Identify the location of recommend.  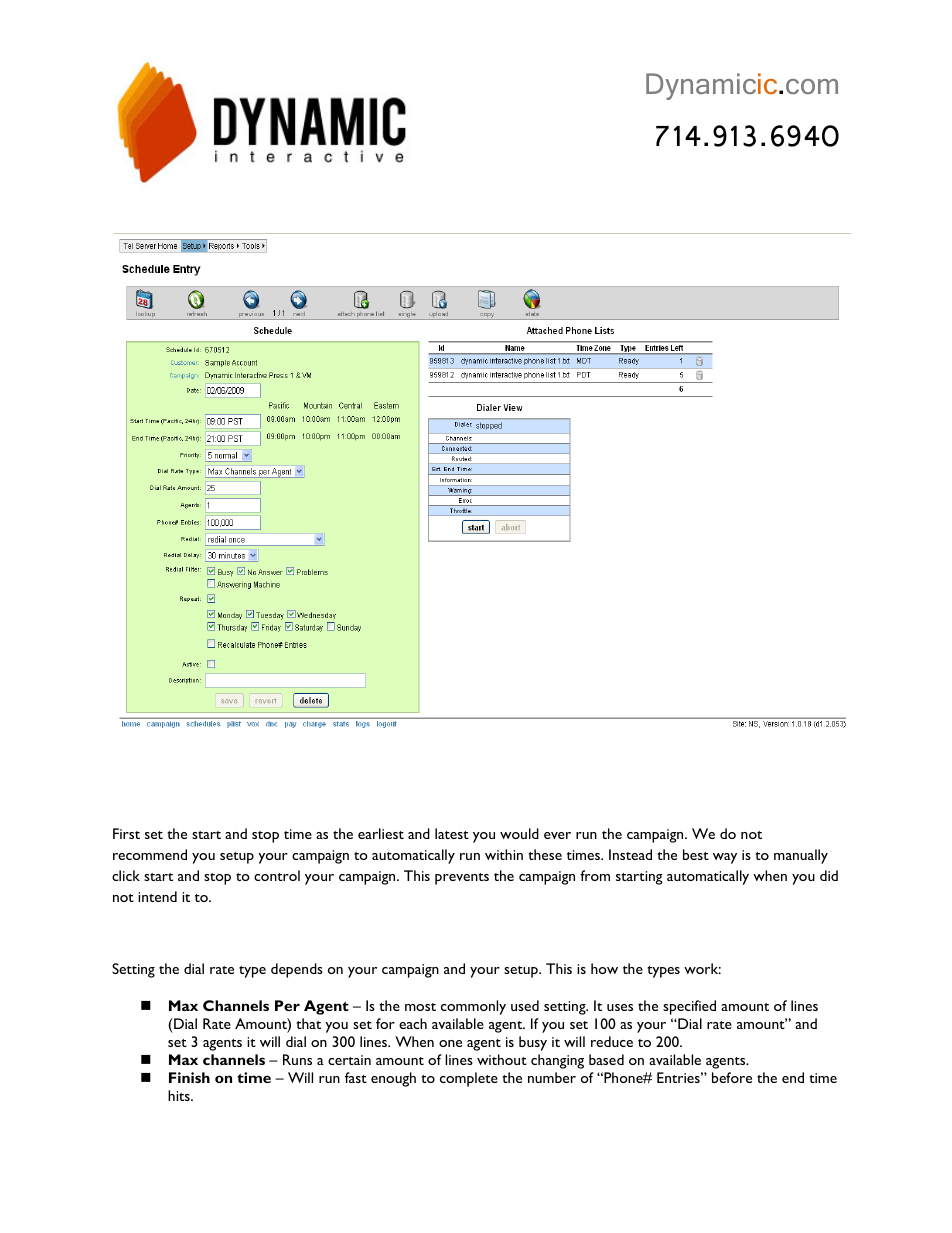
(150, 854).
